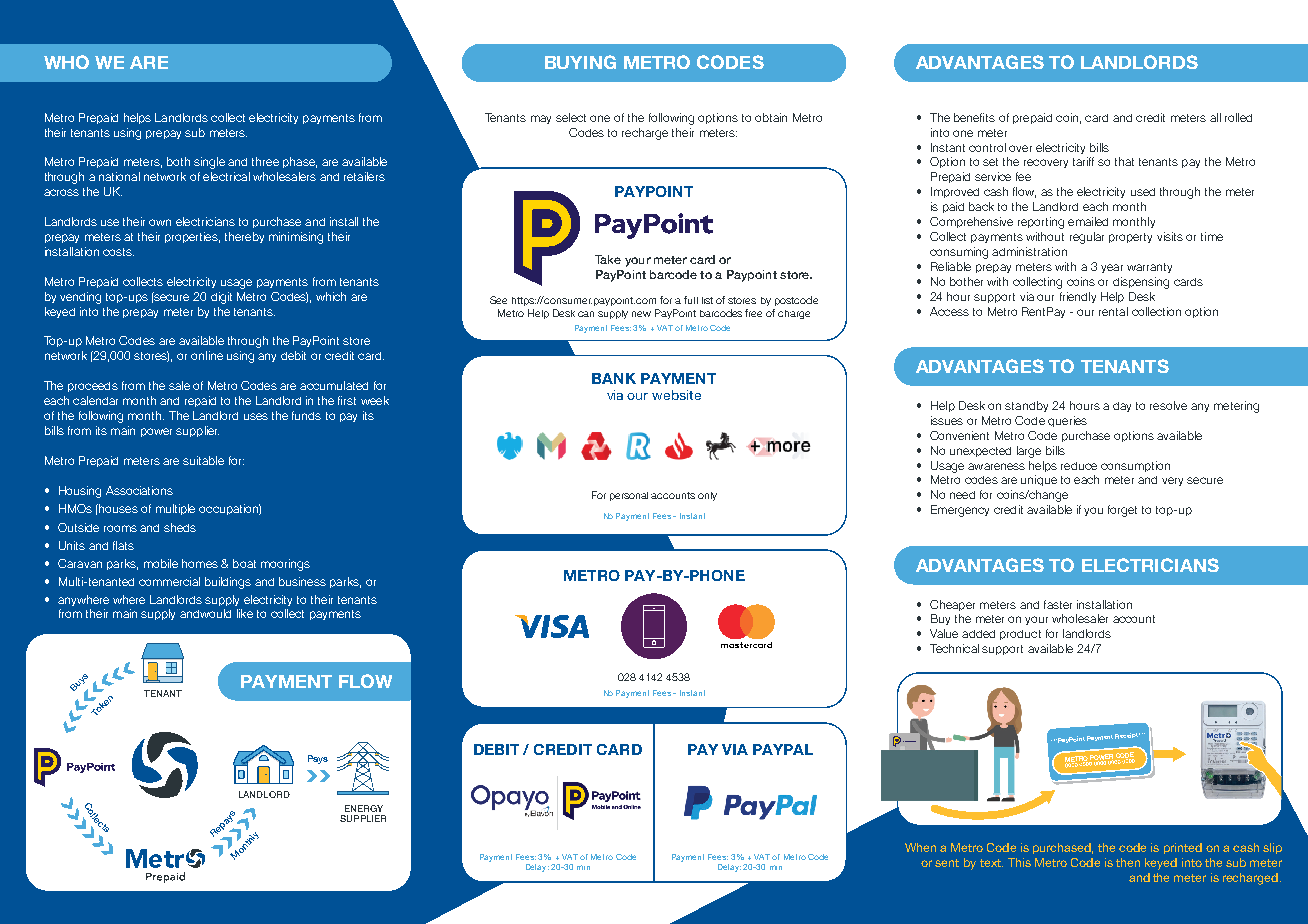  I want to click on single, so click(209, 163).
